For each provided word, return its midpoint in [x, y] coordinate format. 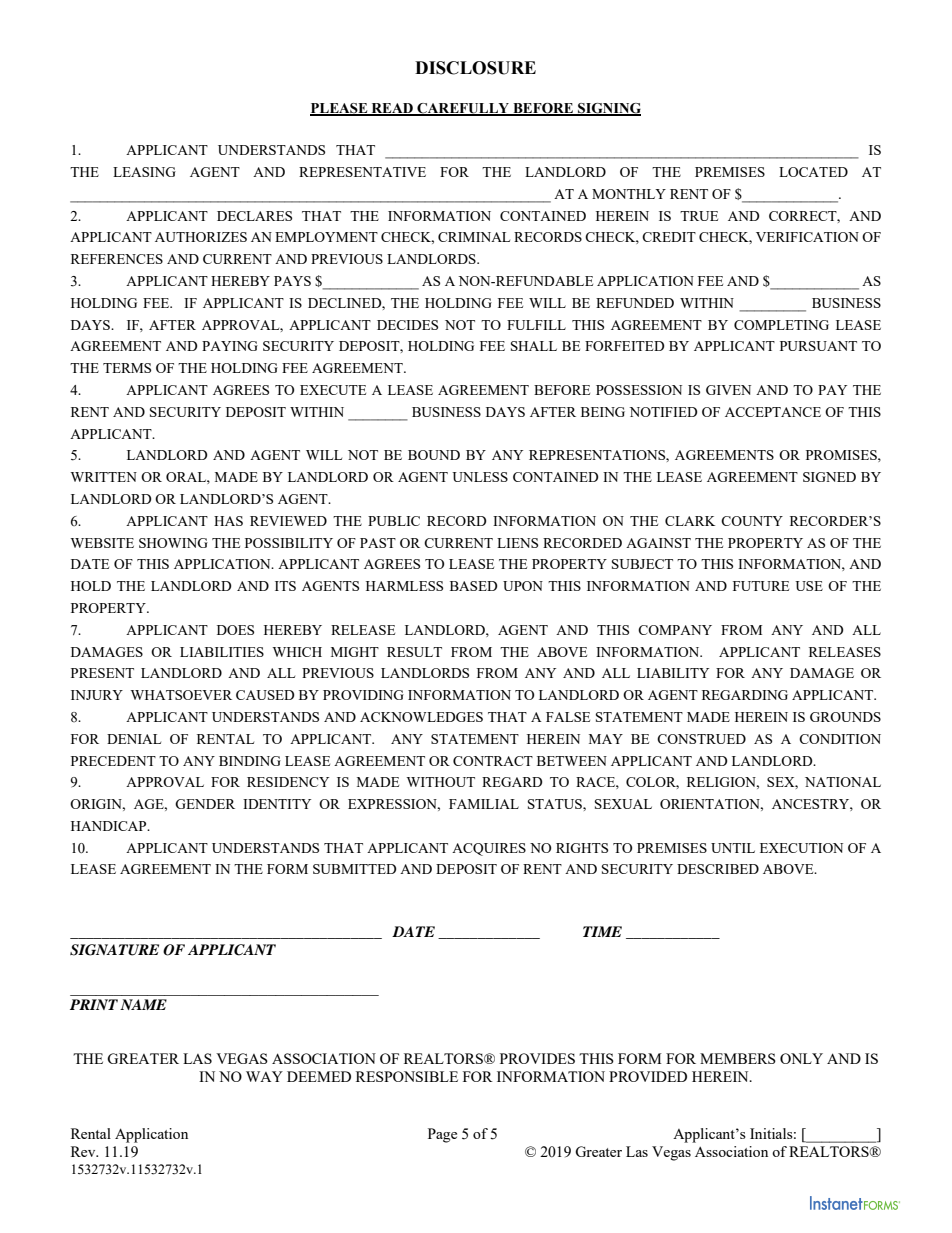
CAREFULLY [463, 109]
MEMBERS [738, 1058]
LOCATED [813, 172]
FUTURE [761, 586]
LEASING [144, 172]
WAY [264, 1076]
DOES [235, 630]
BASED [473, 586]
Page [442, 1135]
